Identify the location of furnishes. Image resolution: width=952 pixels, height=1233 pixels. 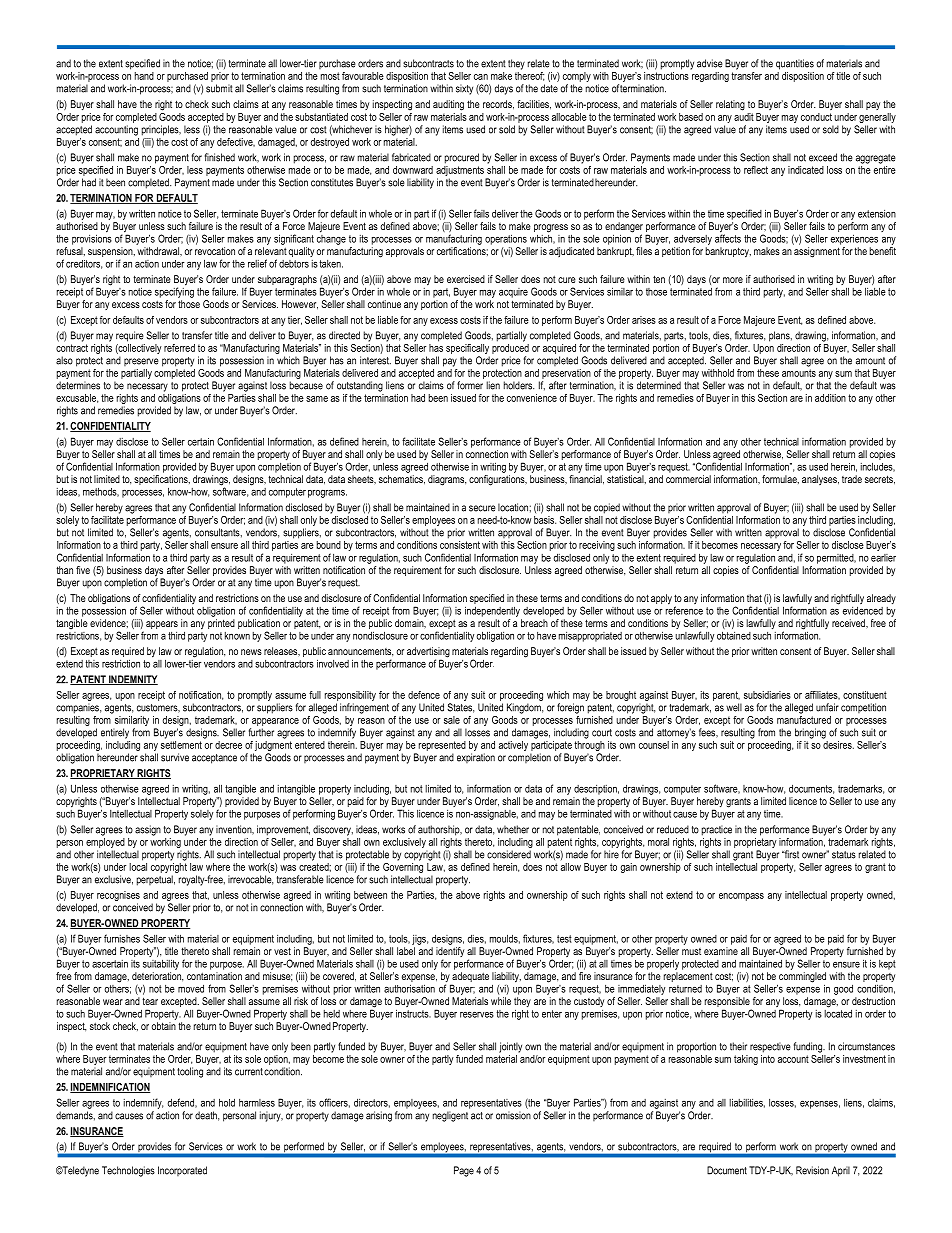
(122, 938).
